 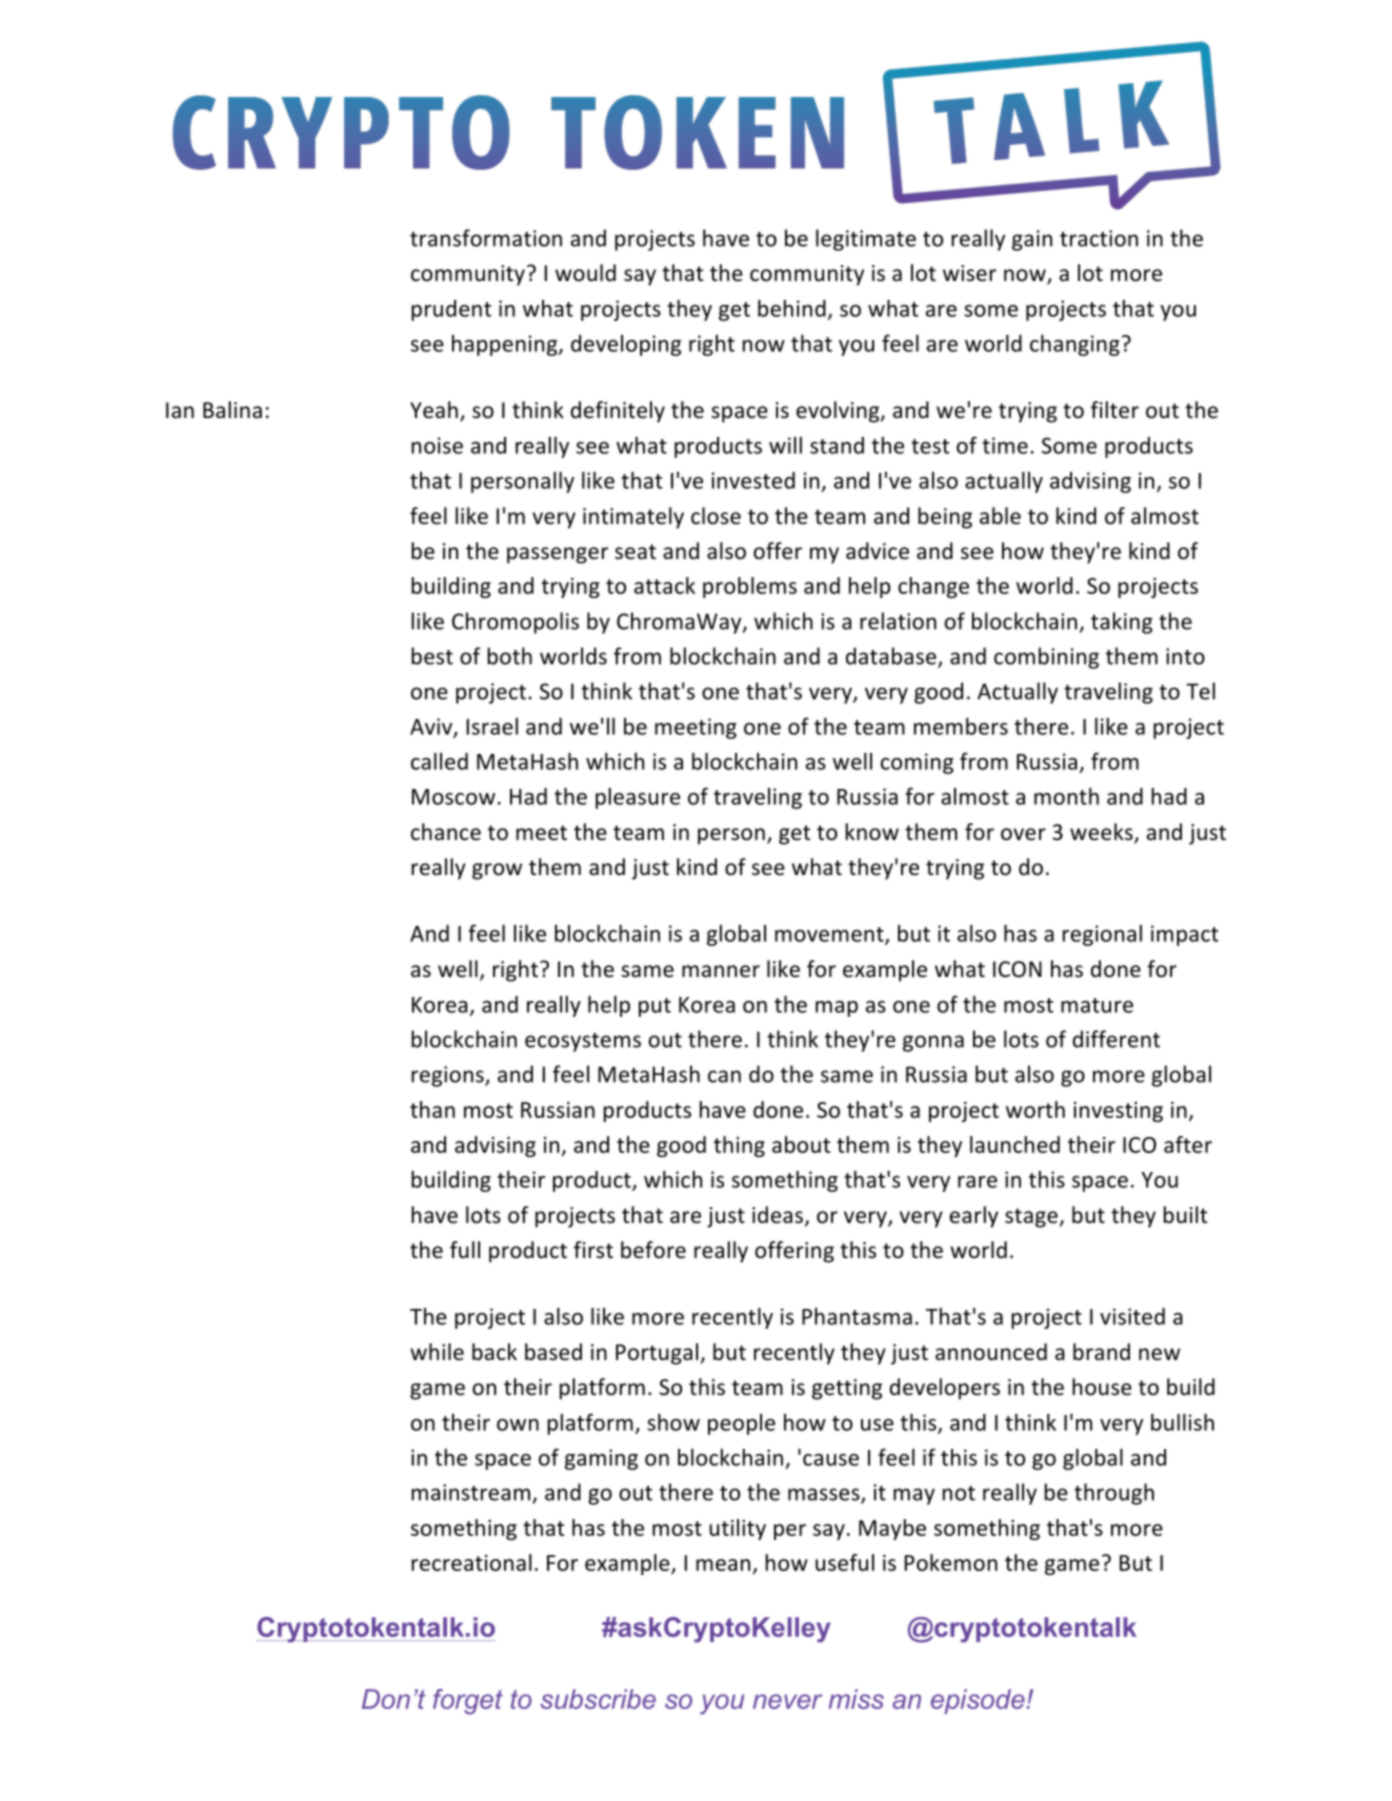 I want to click on behind, so click(x=792, y=308).
